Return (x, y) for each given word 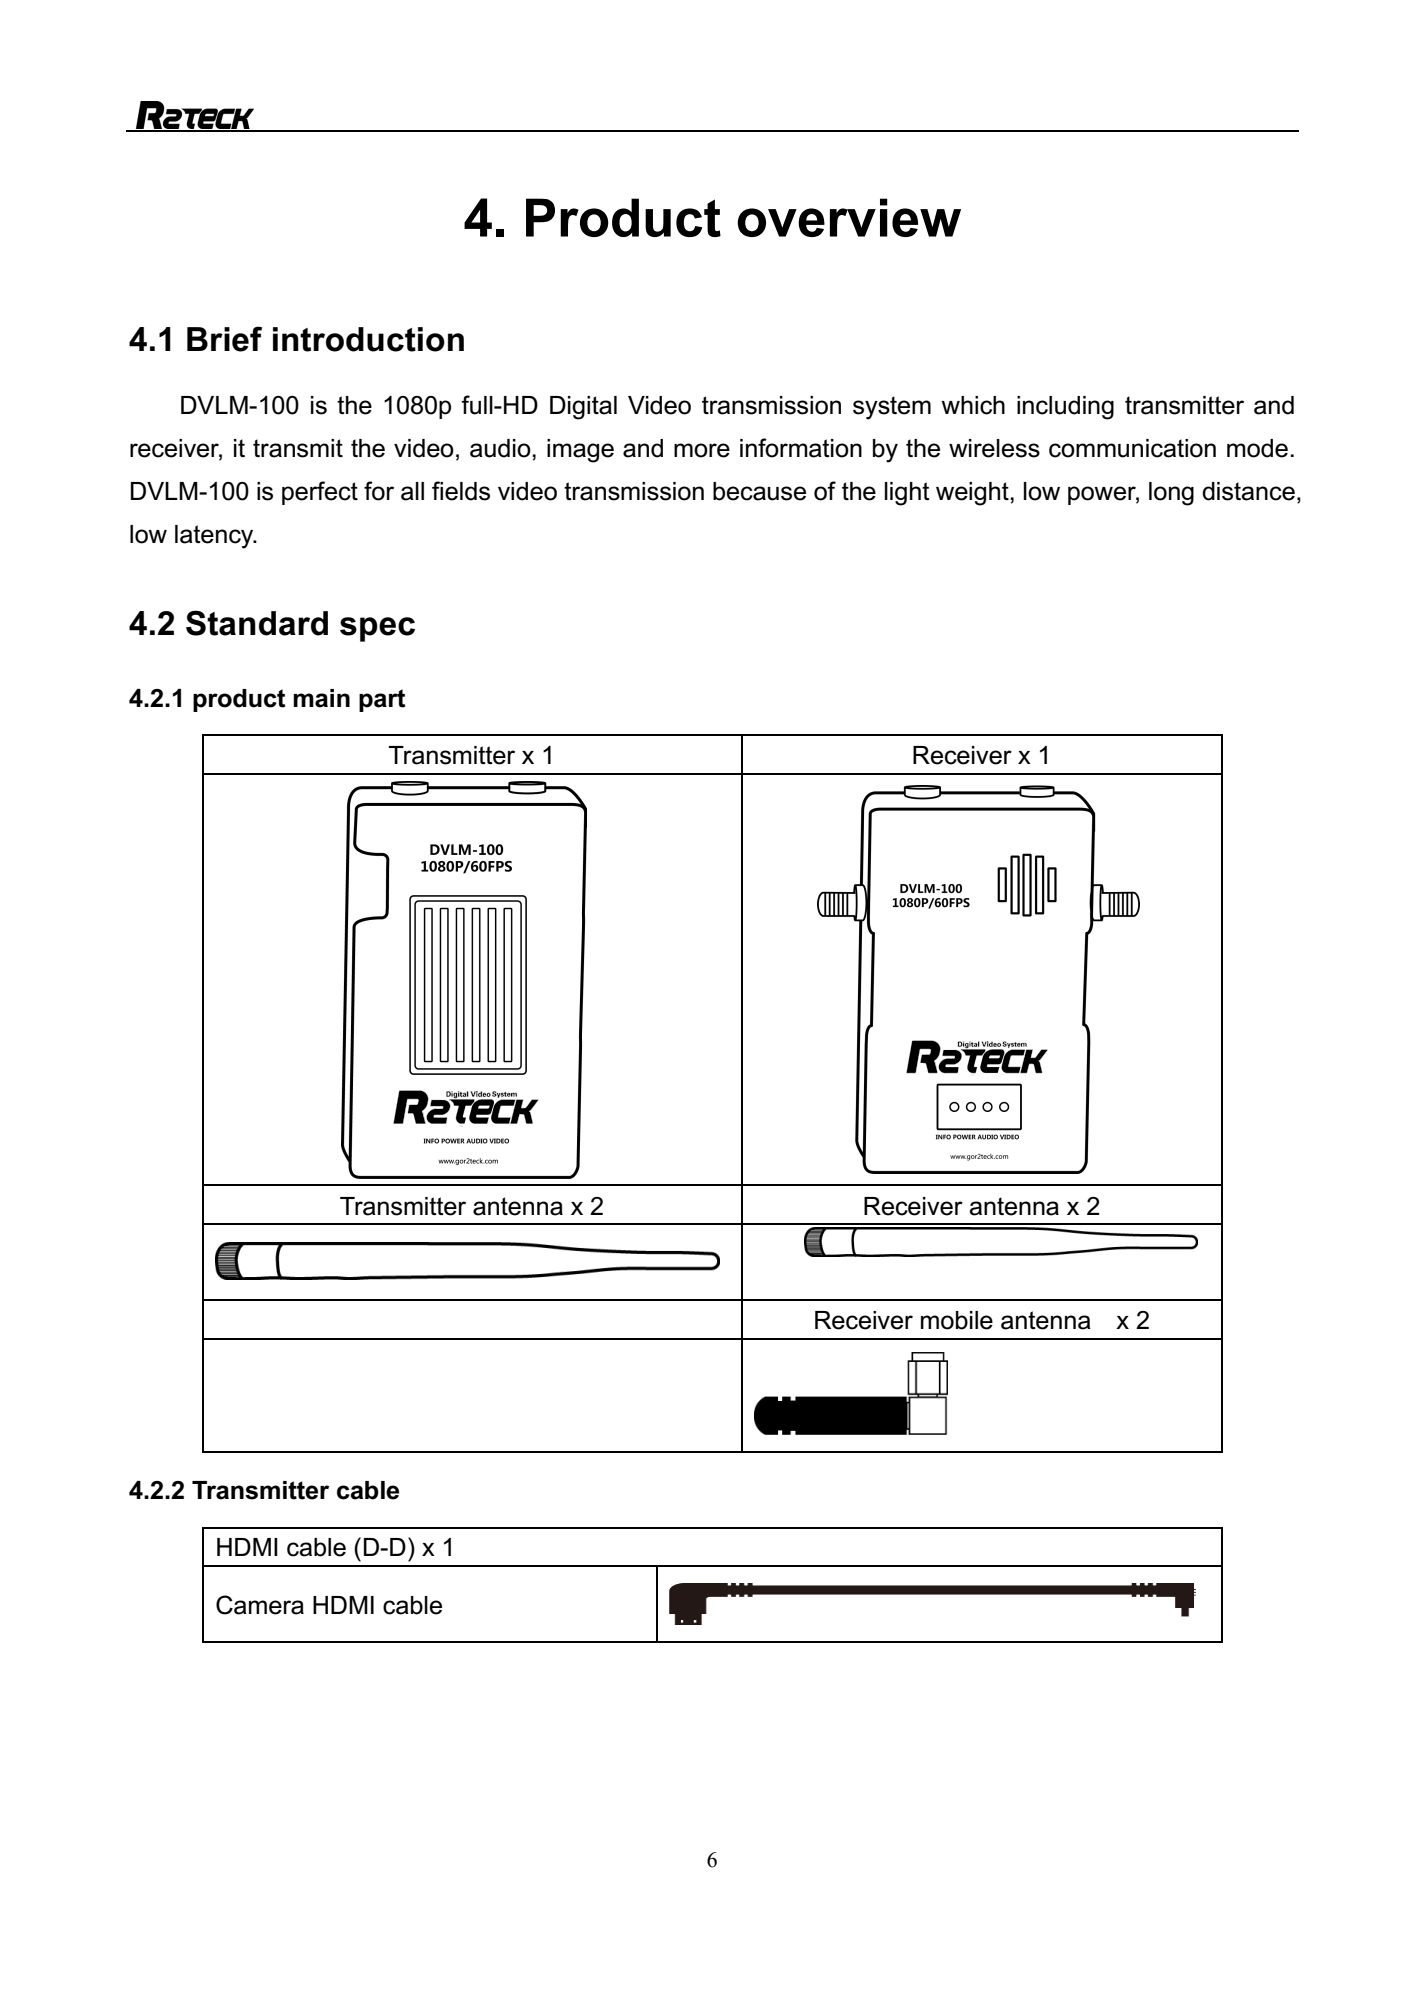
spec (377, 629)
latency (215, 537)
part (382, 700)
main (321, 698)
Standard (257, 623)
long (1171, 494)
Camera (260, 1605)
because (759, 491)
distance (1248, 491)
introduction (368, 339)
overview (849, 217)
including (1065, 408)
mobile (957, 1320)
